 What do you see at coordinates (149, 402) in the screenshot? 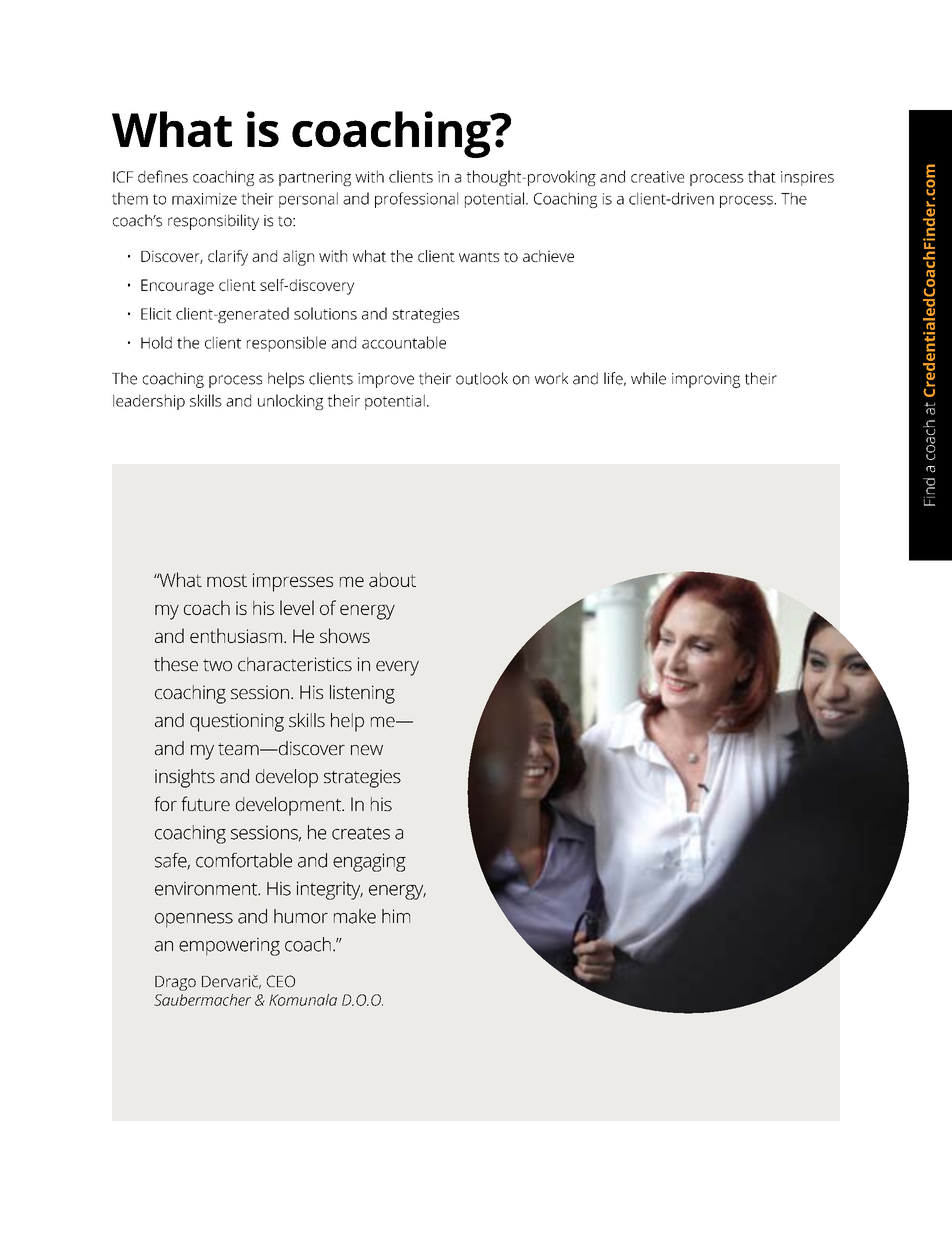
I see `leadership` at bounding box center [149, 402].
